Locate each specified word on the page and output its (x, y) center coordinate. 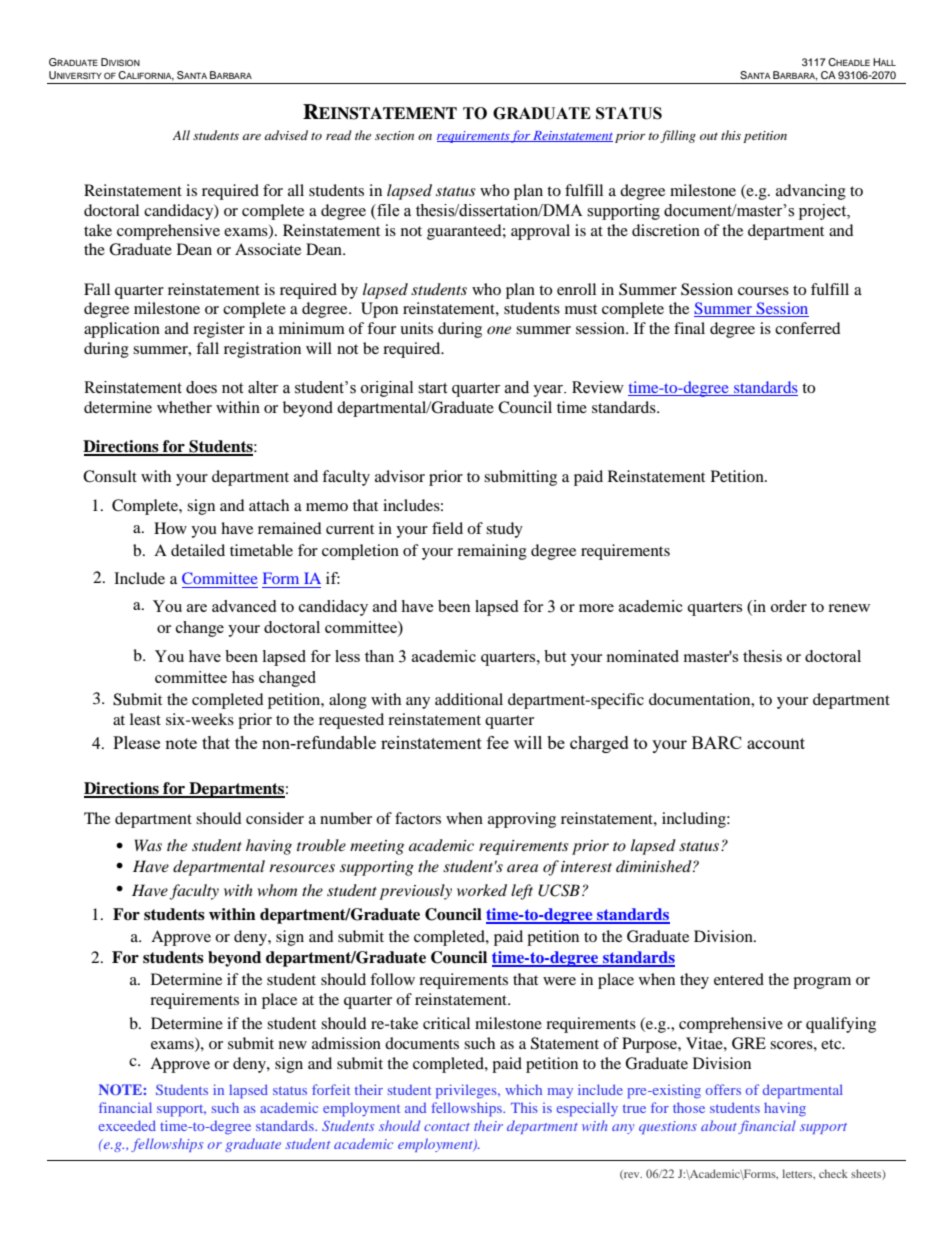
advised (286, 135)
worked (482, 890)
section (394, 135)
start (432, 388)
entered (739, 979)
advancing (811, 192)
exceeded (127, 1125)
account (776, 743)
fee (498, 742)
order (789, 606)
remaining (492, 552)
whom (277, 890)
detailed (198, 550)
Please (136, 742)
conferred (808, 328)
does (201, 387)
